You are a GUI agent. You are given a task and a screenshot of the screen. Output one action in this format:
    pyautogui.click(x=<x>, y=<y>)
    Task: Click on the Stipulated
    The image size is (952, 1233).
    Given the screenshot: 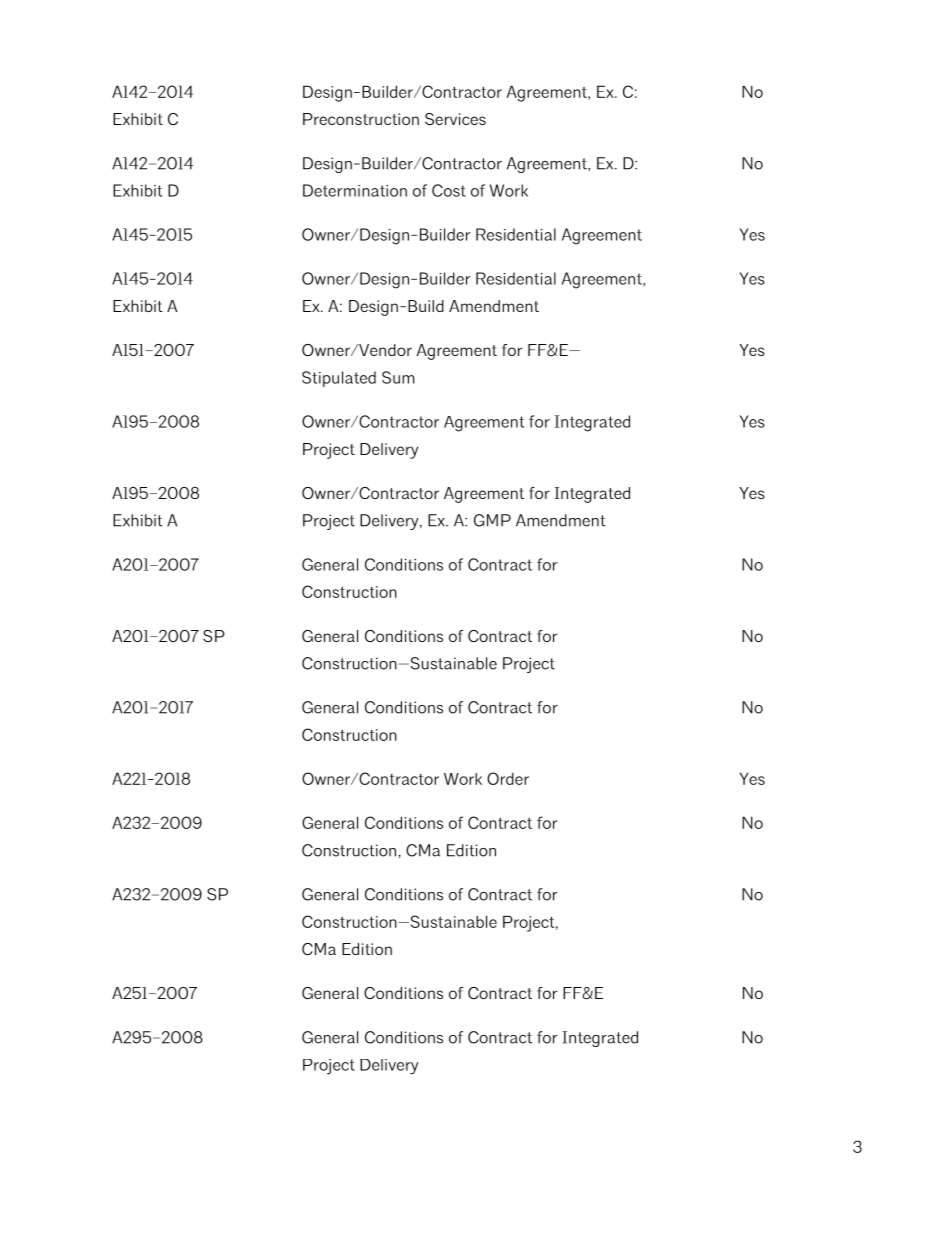 What is the action you would take?
    pyautogui.click(x=339, y=379)
